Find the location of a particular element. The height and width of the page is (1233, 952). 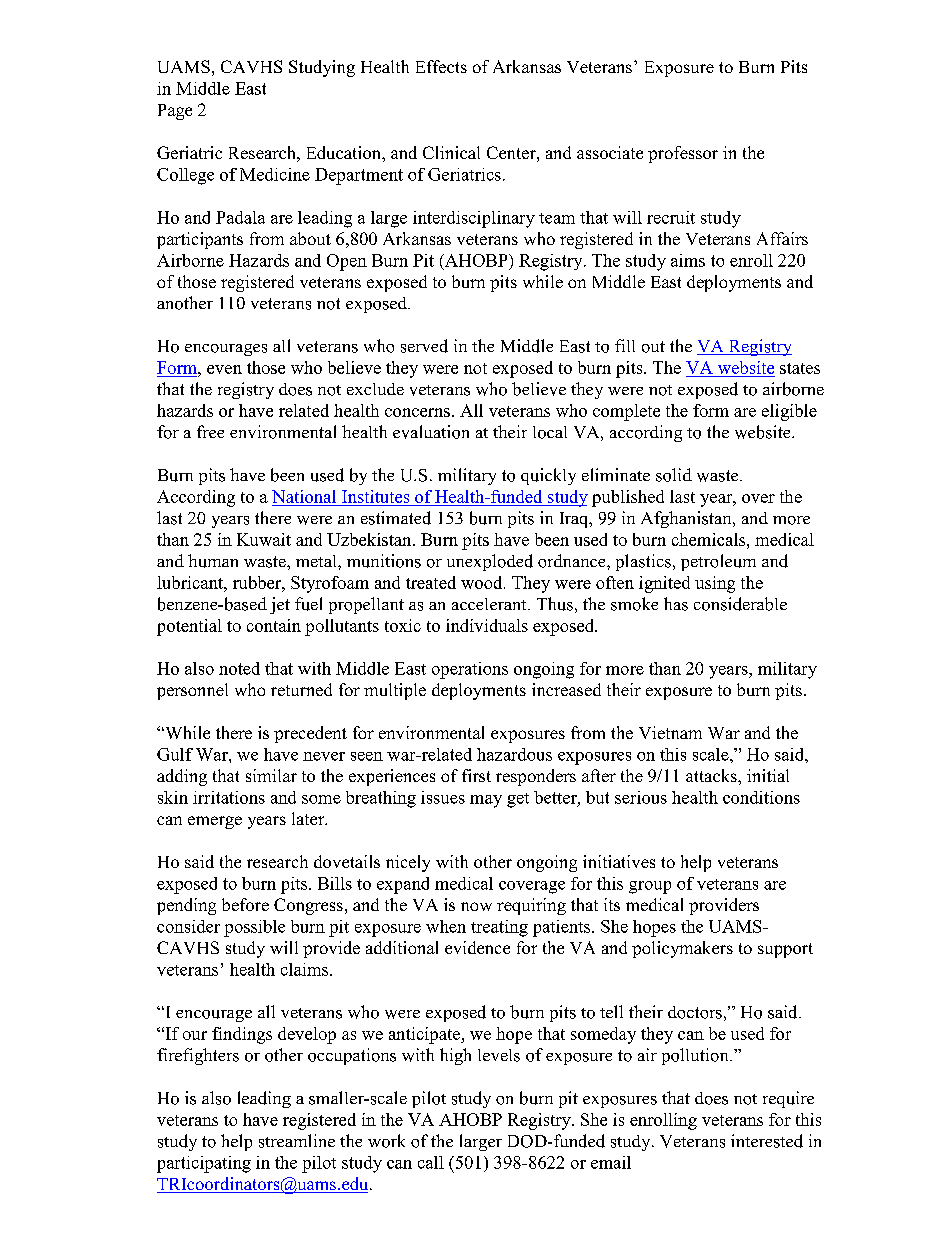

professor is located at coordinates (683, 154).
